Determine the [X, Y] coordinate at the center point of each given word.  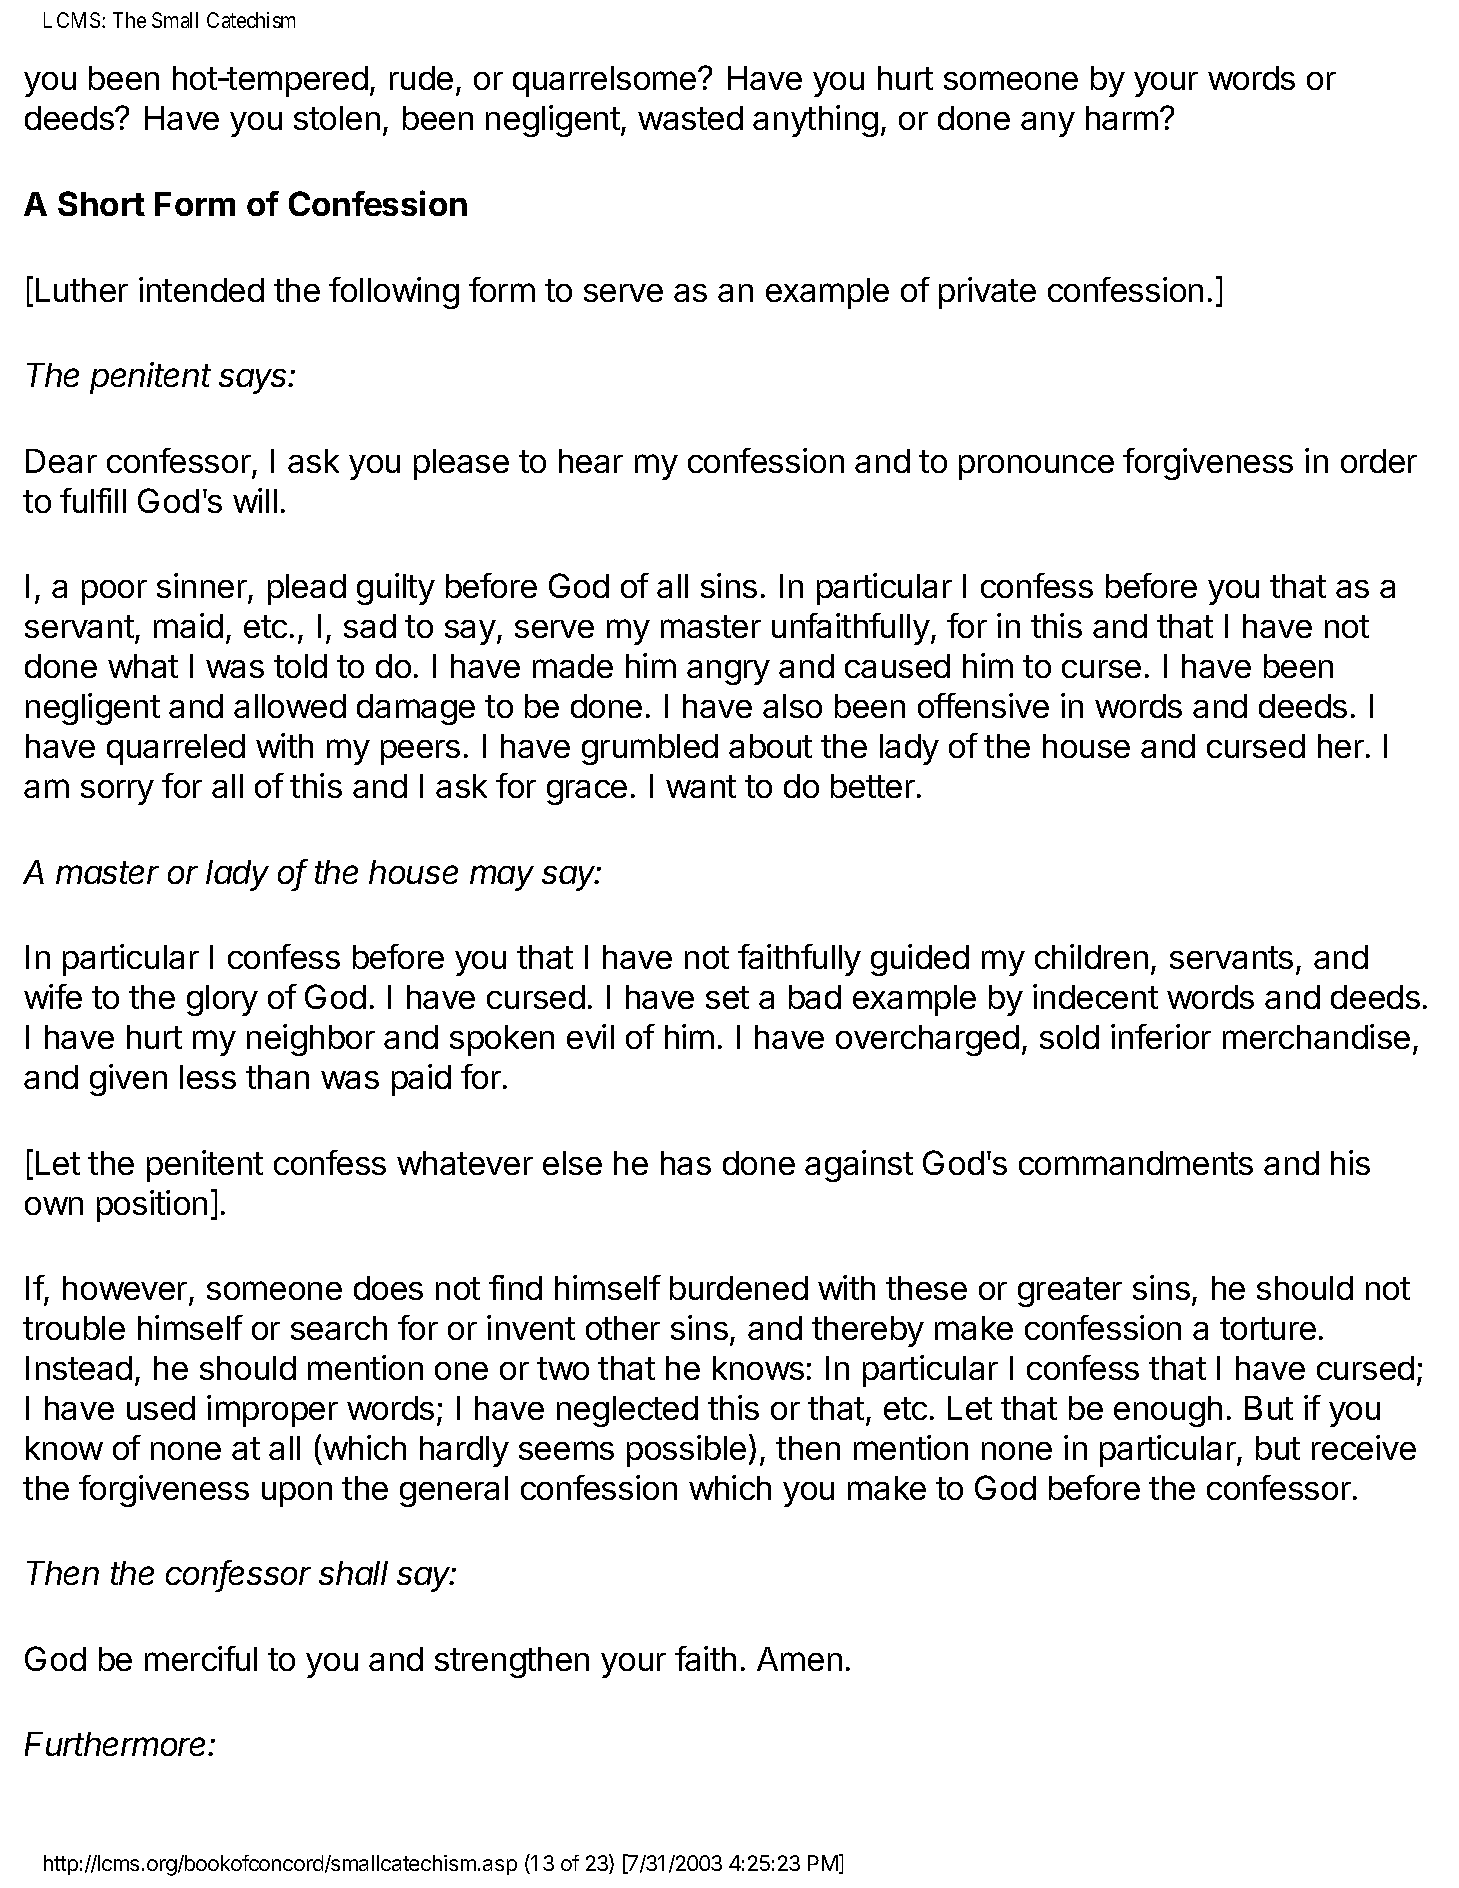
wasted [690, 118]
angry [728, 672]
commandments [1136, 1163]
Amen [799, 1659]
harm [1122, 118]
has [686, 1163]
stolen [337, 118]
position [152, 1206]
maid [188, 625]
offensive [983, 705]
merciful [201, 1658]
